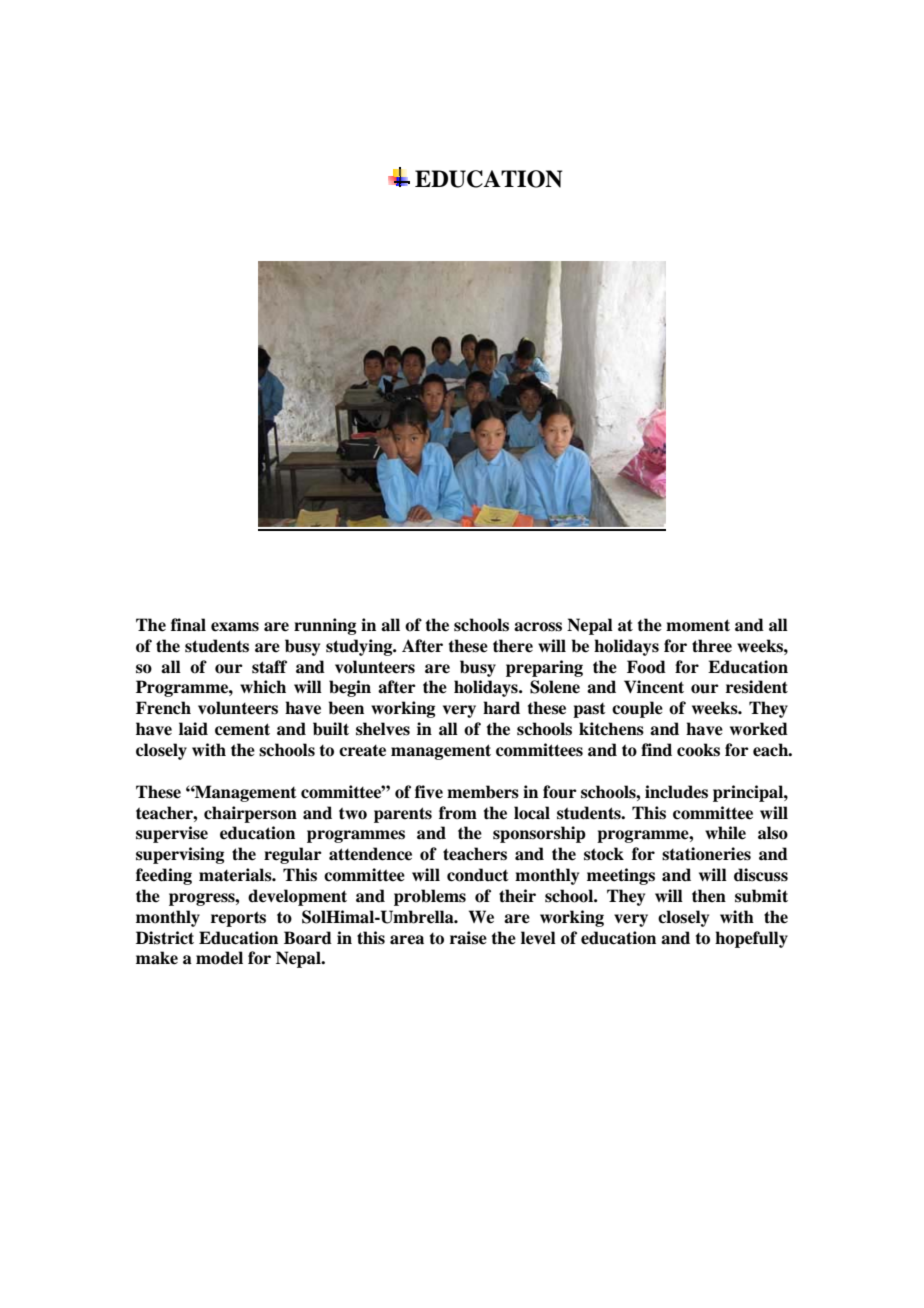 The image size is (924, 1308). Describe the element at coordinates (242, 729) in the screenshot. I see `cement` at that location.
